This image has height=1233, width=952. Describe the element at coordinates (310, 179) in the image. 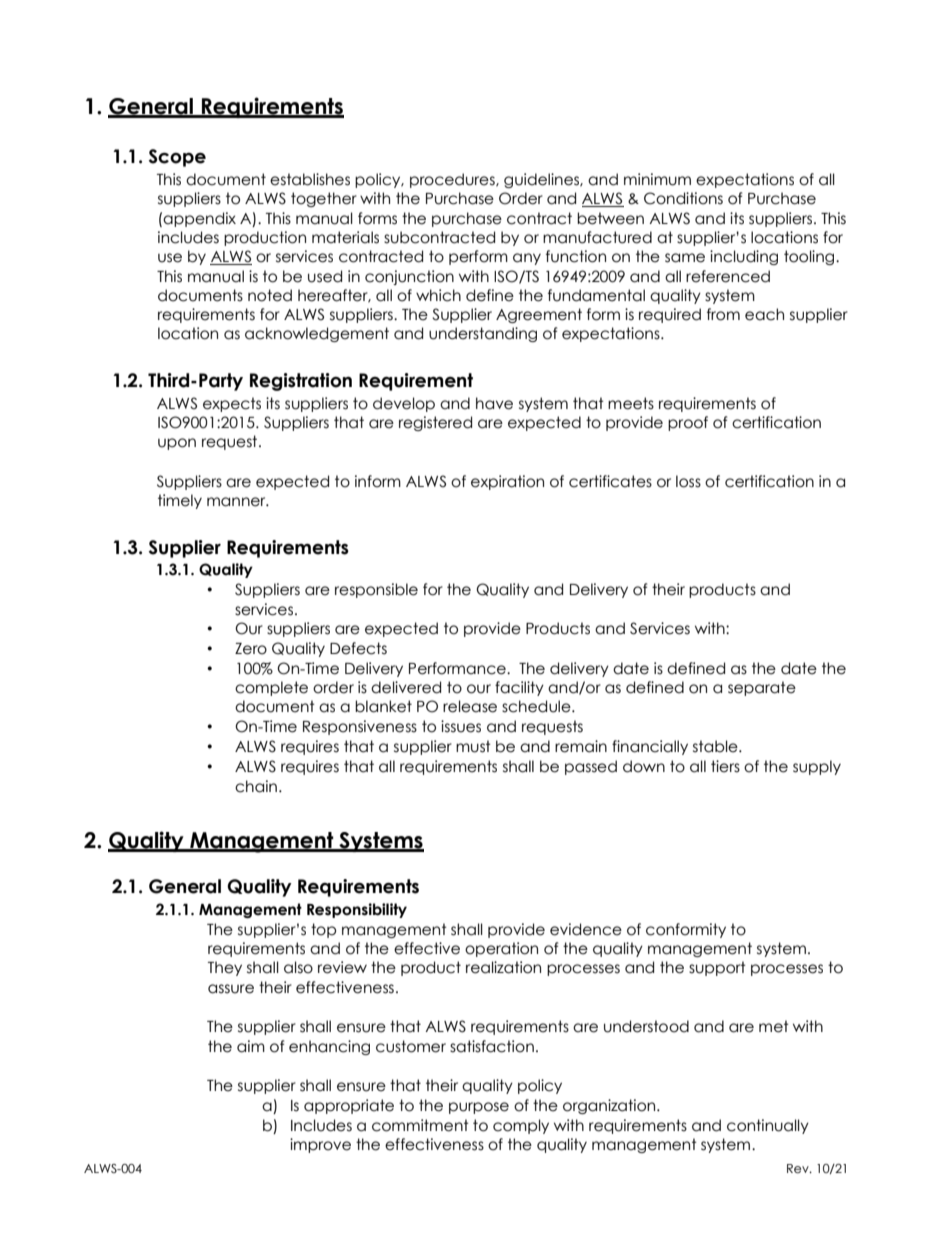

I see `establishes` at that location.
